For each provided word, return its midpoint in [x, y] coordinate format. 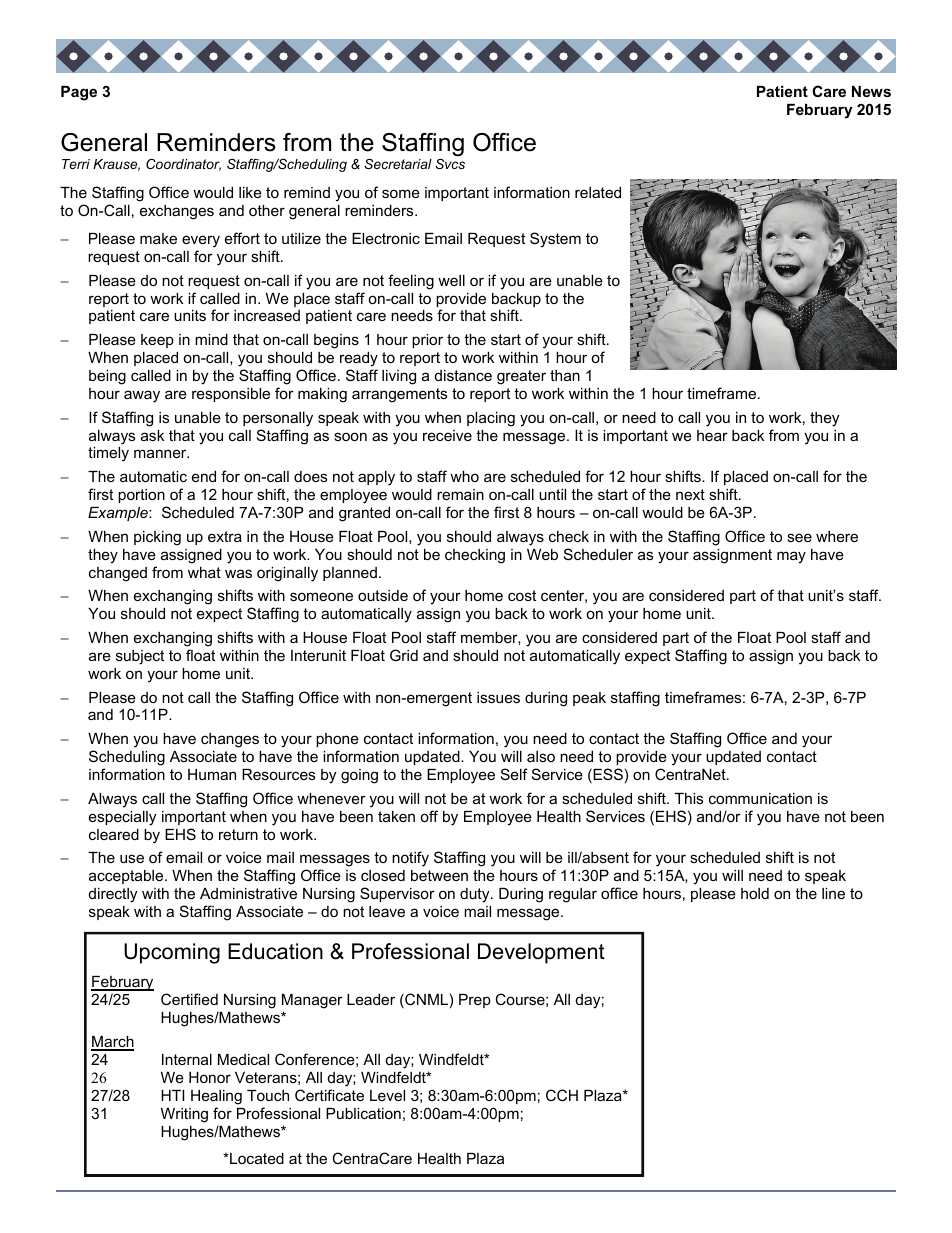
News [871, 91]
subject [140, 657]
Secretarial [398, 164]
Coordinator [183, 165]
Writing [184, 1115]
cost [522, 595]
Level [387, 1095]
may [791, 557]
